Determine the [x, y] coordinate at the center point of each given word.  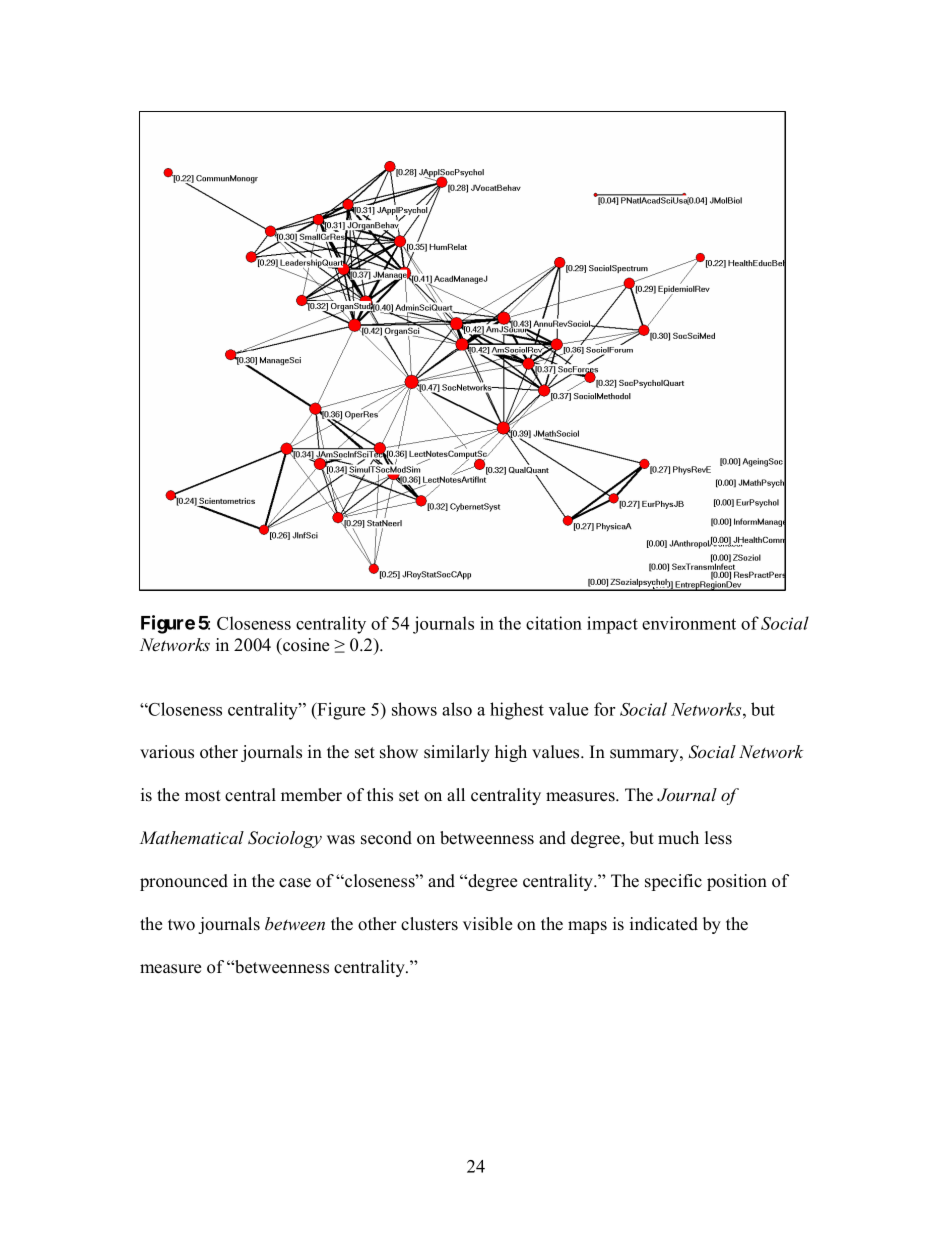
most [203, 796]
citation [554, 623]
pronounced [184, 882]
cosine [305, 645]
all [456, 794]
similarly [457, 753]
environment [689, 623]
